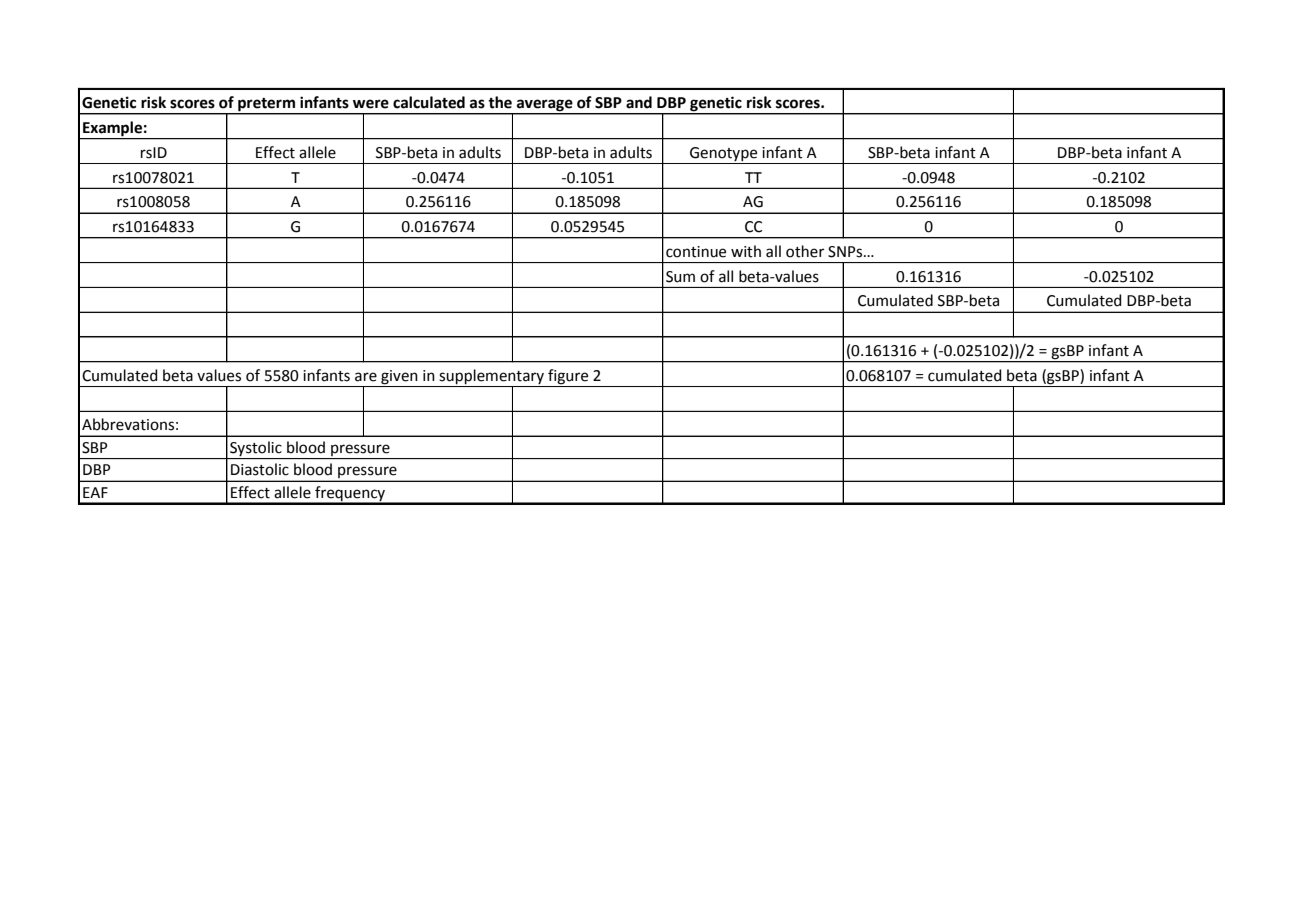  What do you see at coordinates (266, 106) in the screenshot?
I see `preterm` at bounding box center [266, 106].
